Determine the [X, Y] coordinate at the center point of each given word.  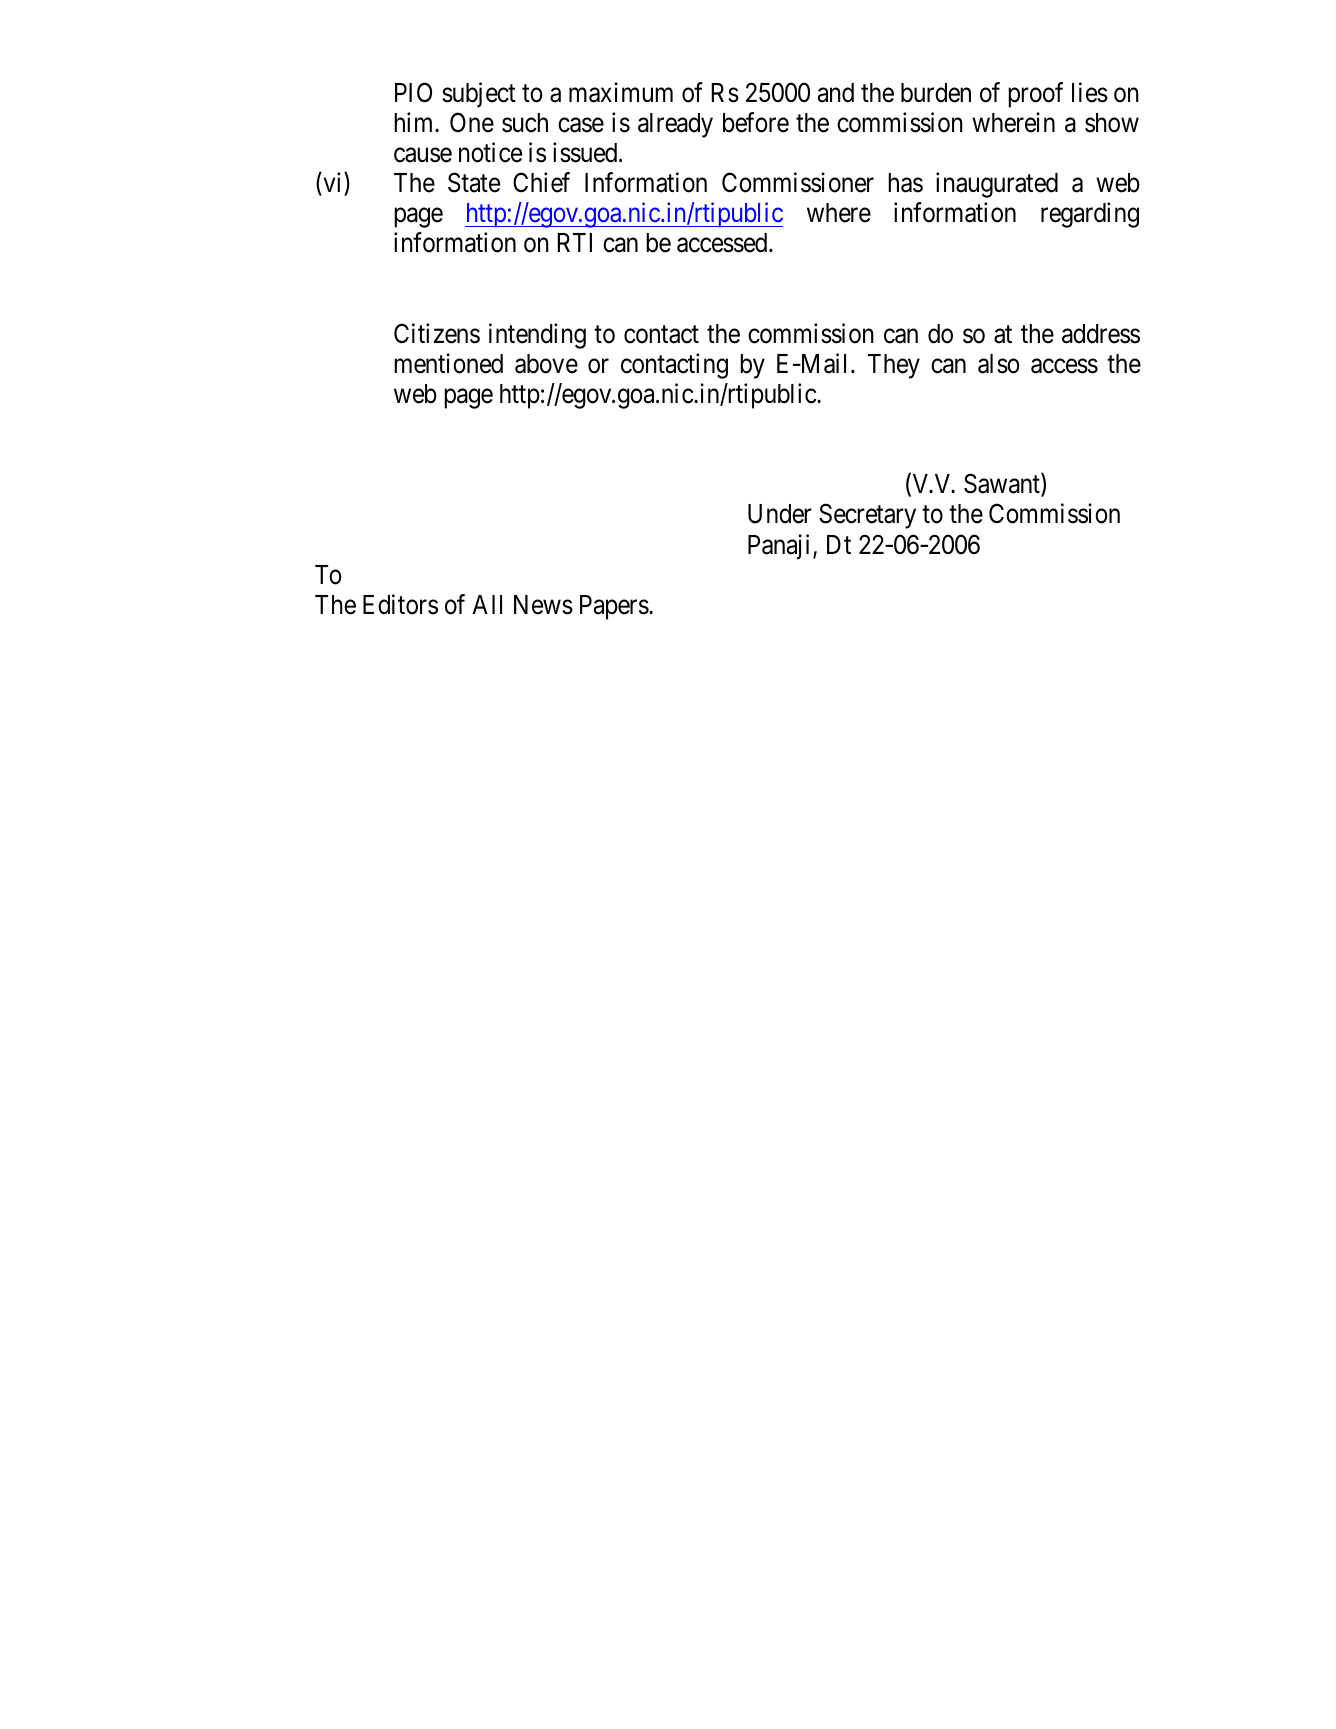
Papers [614, 607]
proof [1035, 95]
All [487, 604]
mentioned [448, 363]
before [756, 122]
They [894, 366]
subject [479, 95]
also [999, 364]
